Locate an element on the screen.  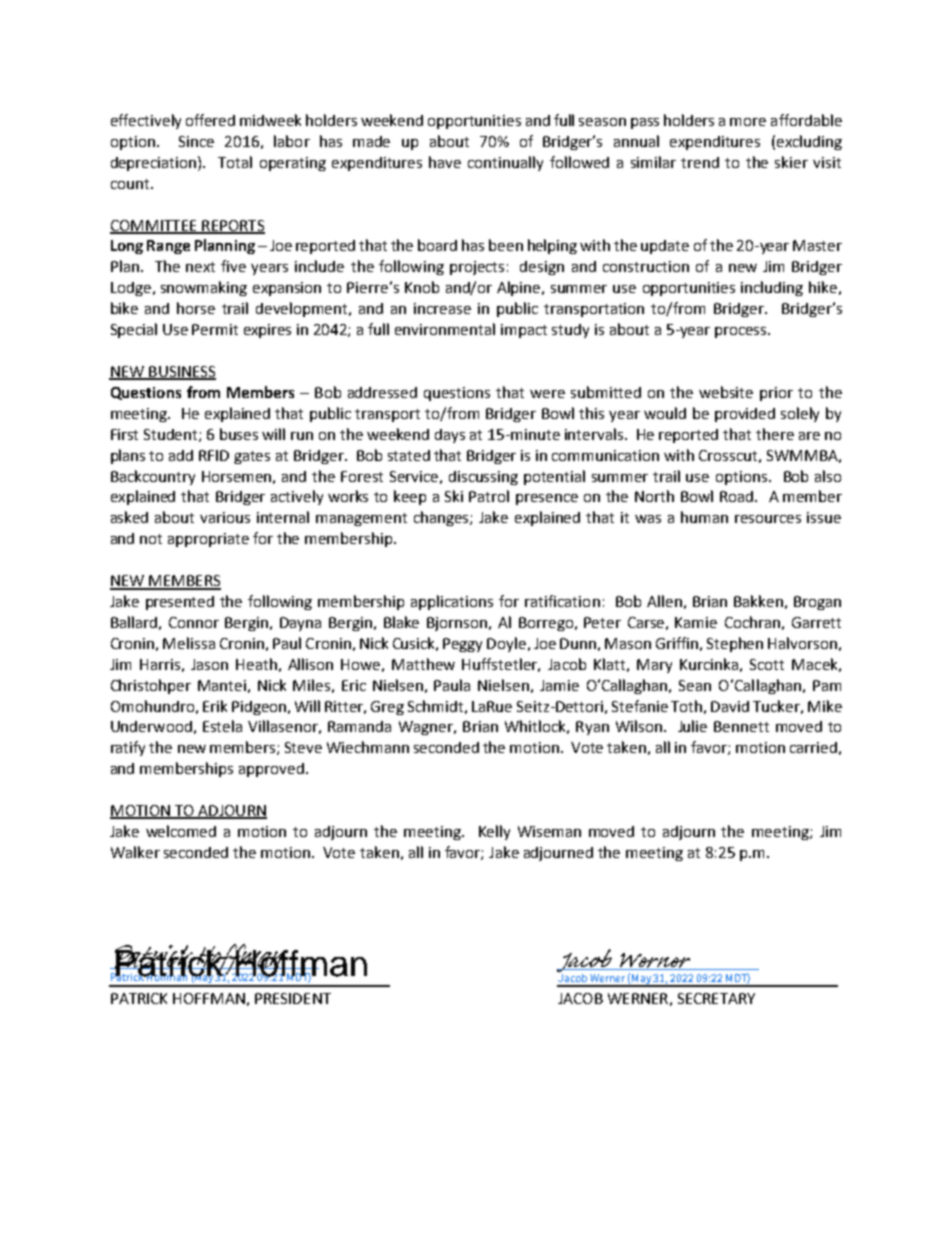
appropriate is located at coordinates (208, 540).
